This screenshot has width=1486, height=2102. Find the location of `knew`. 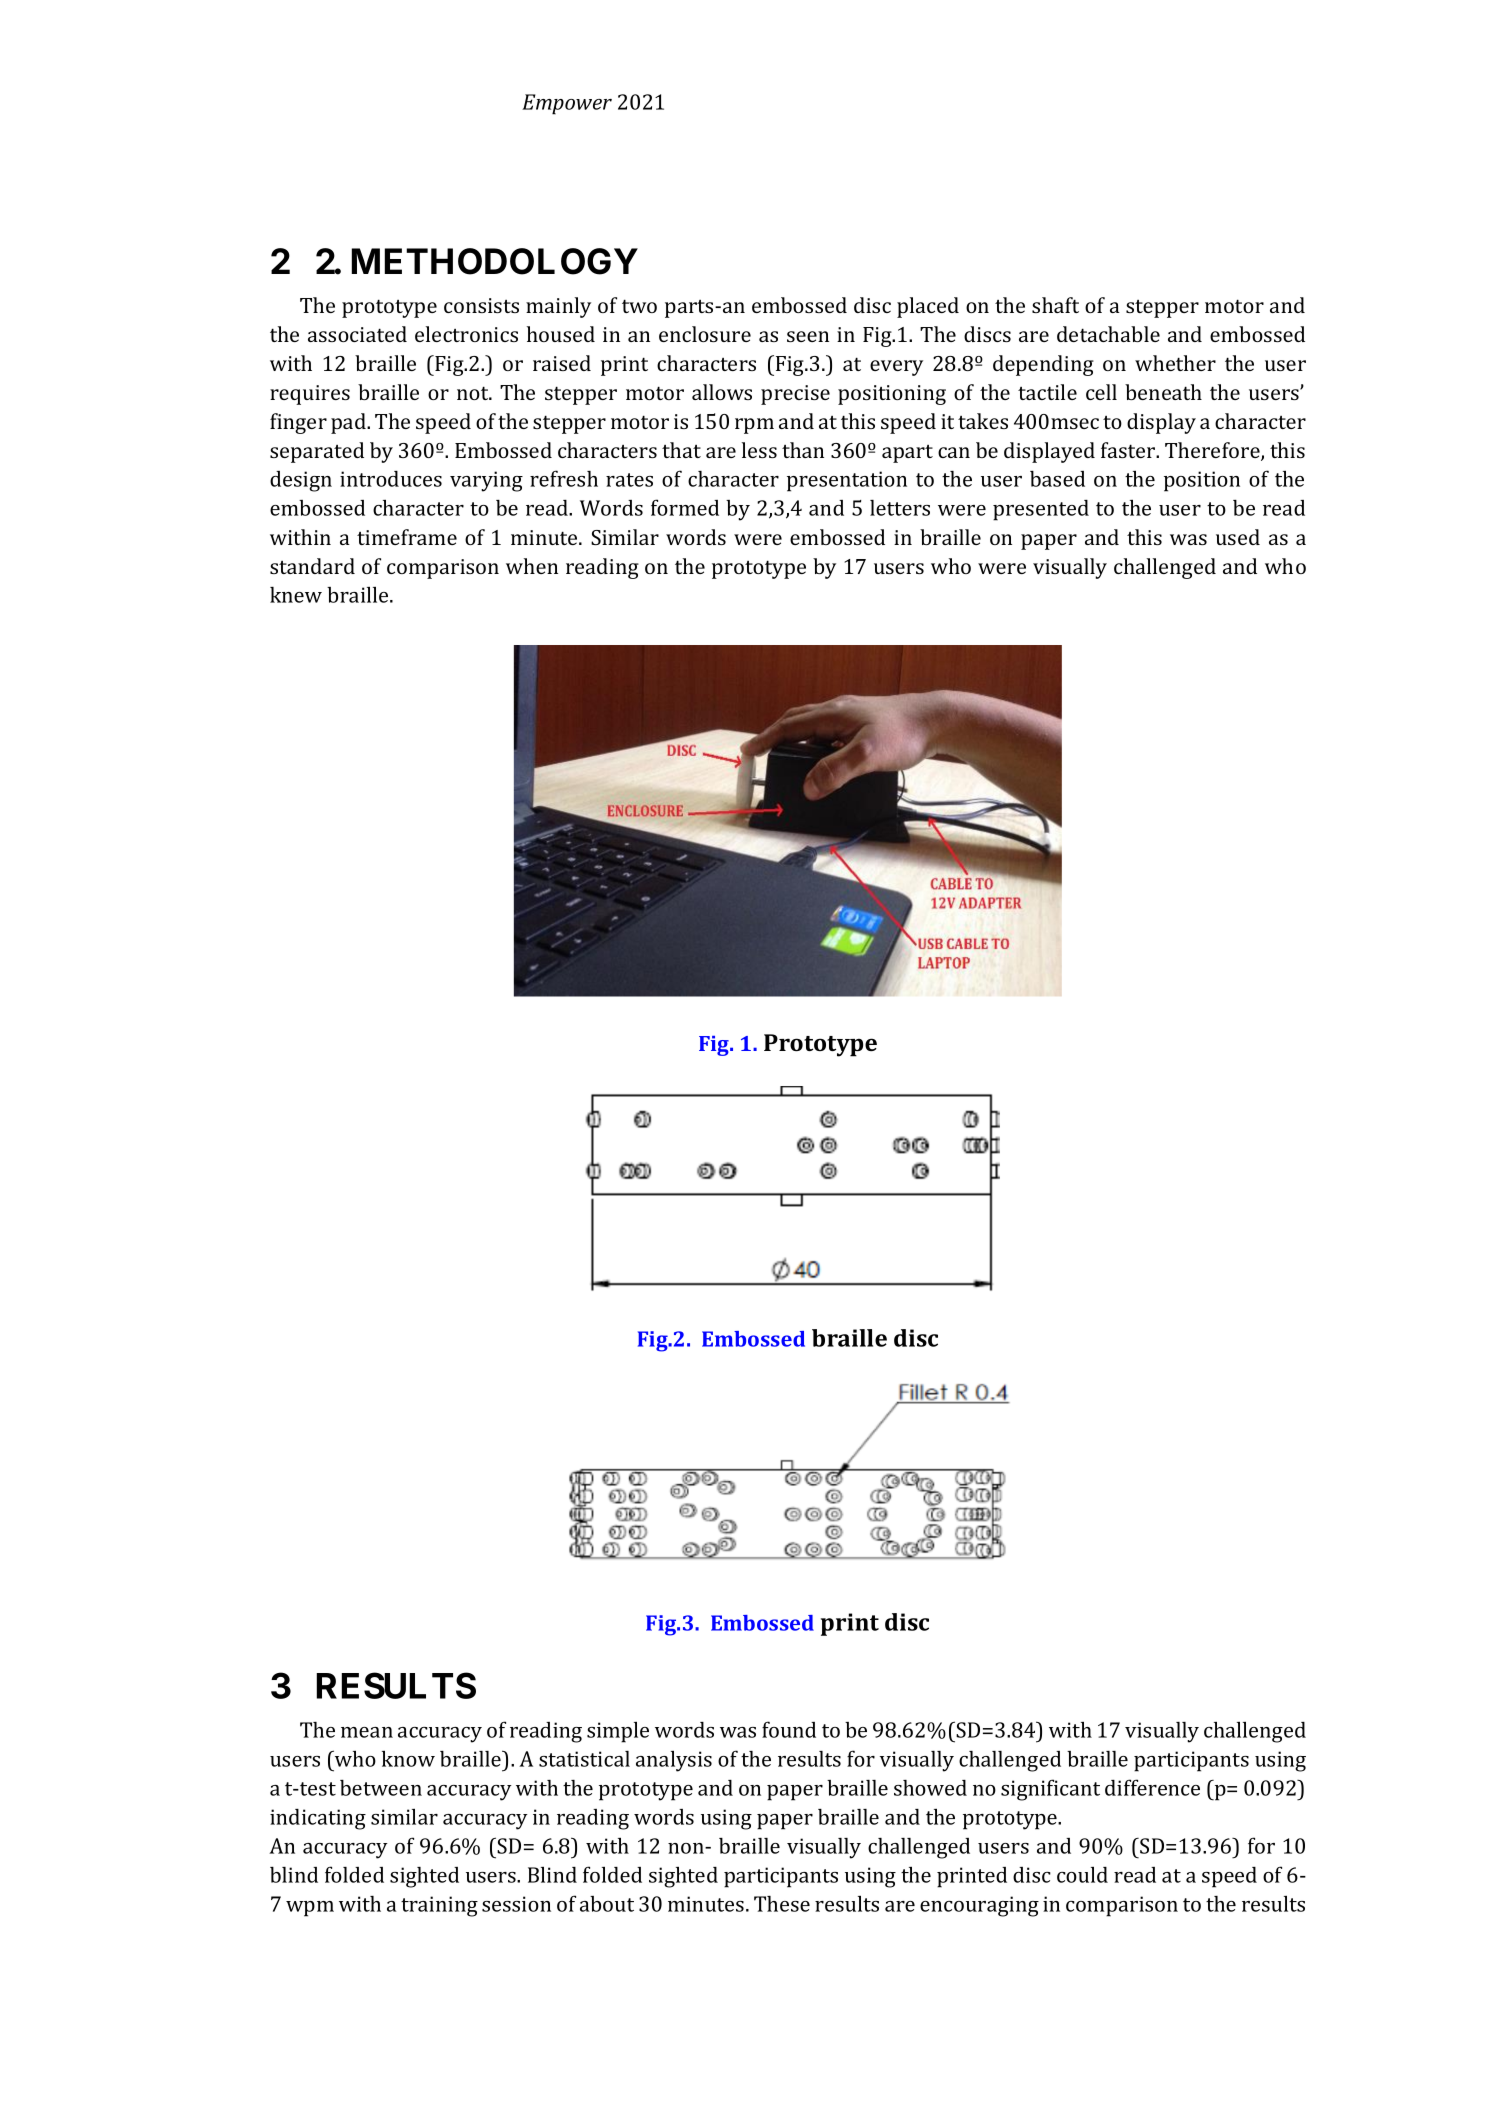

knew is located at coordinates (296, 595).
